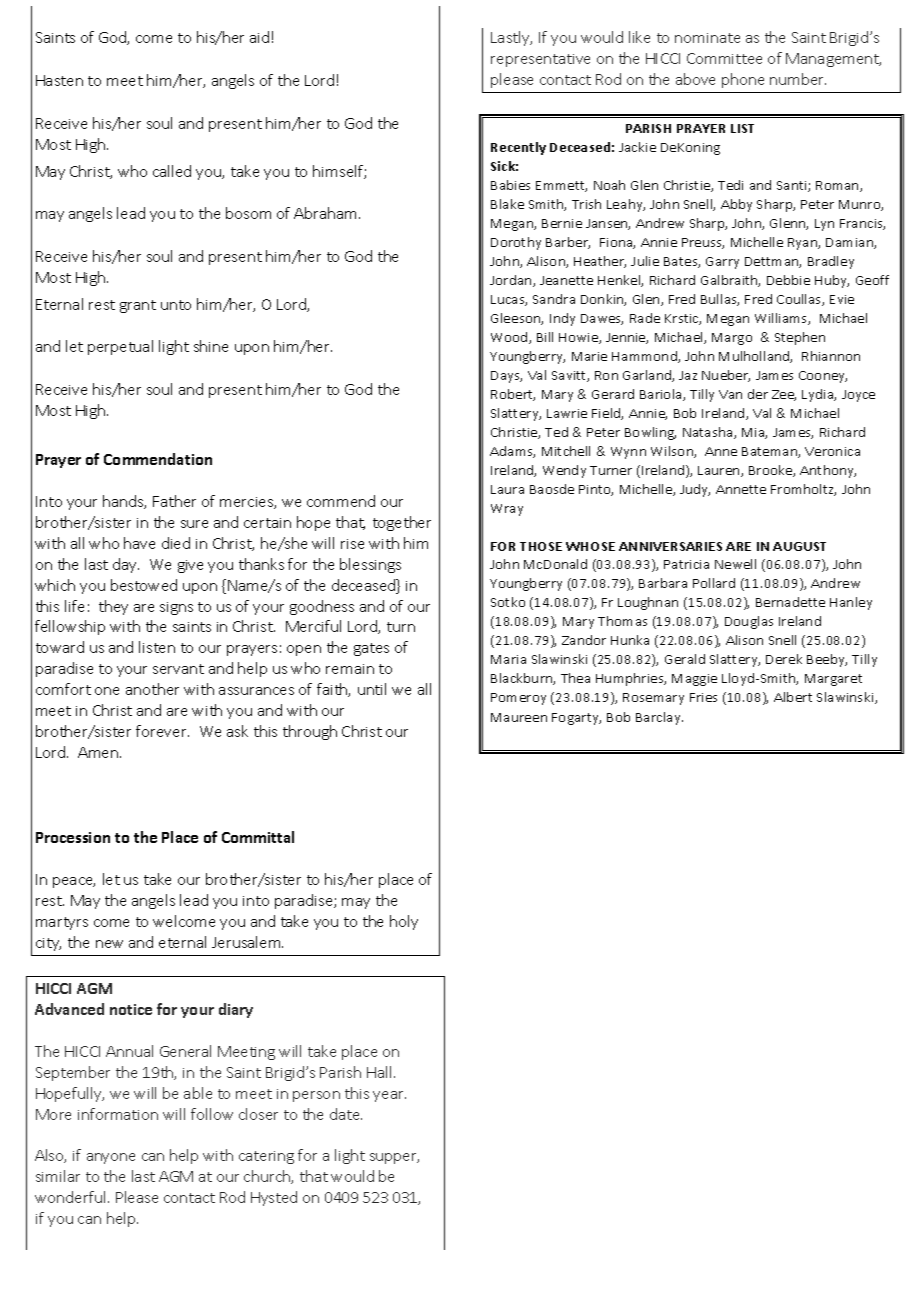 This page has height=1308, width=924. Describe the element at coordinates (793, 697) in the page. I see `Albert` at that location.
